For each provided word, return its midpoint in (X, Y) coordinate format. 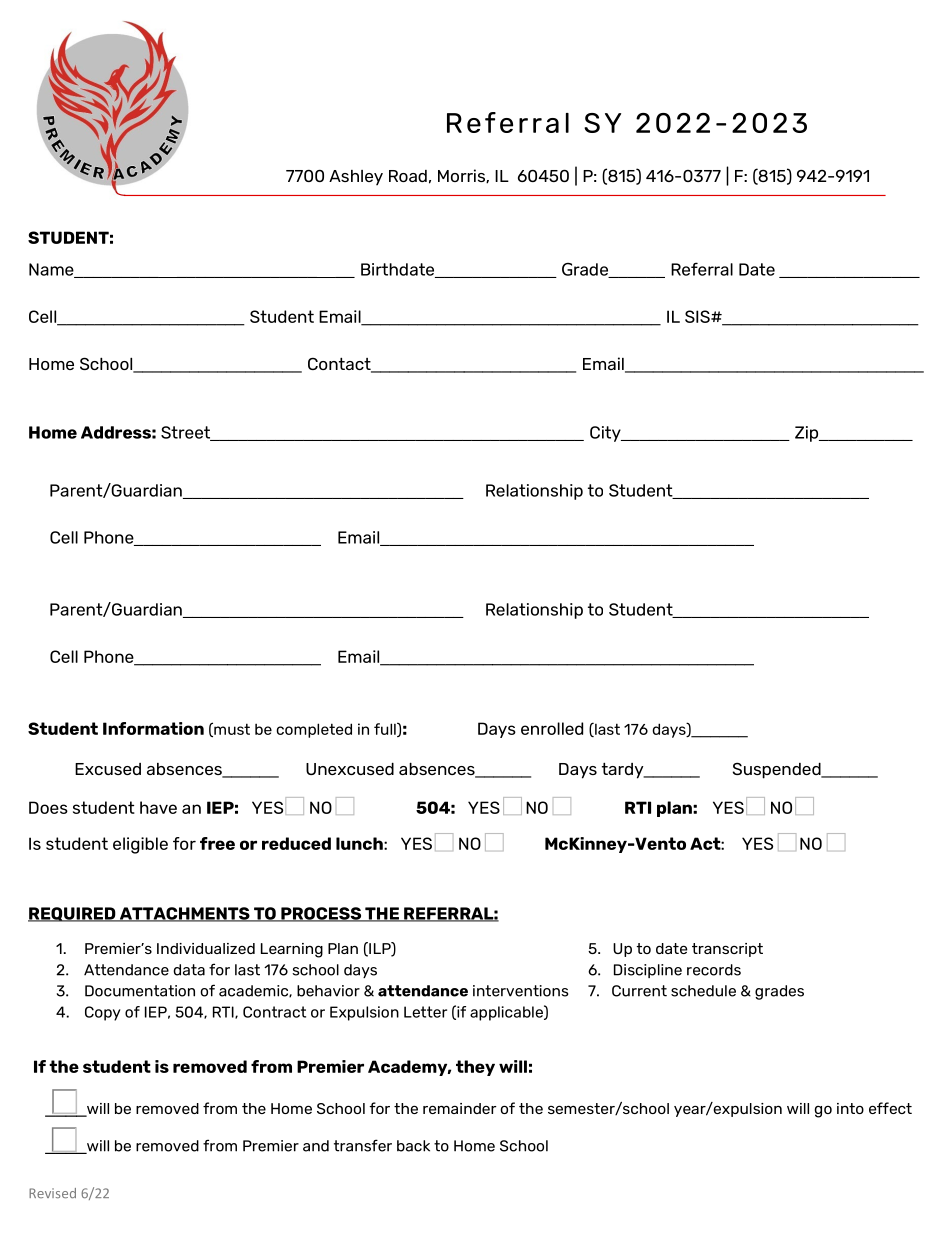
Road (408, 176)
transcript (727, 950)
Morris (462, 176)
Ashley (356, 177)
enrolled (552, 728)
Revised (52, 1193)
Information (153, 728)
